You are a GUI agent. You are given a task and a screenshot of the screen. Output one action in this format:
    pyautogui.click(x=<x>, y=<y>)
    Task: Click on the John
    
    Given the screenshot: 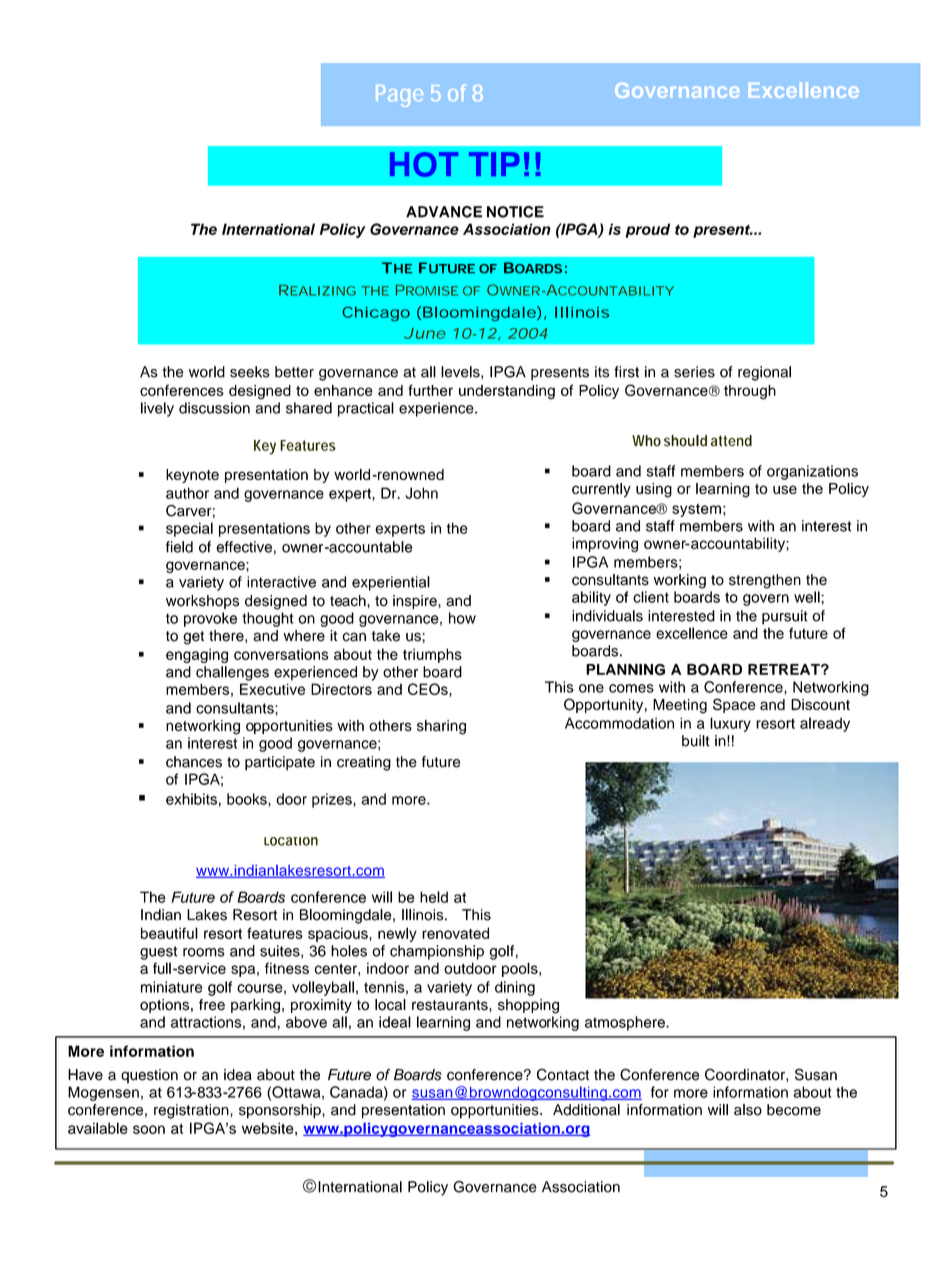 What is the action you would take?
    pyautogui.click(x=421, y=493)
